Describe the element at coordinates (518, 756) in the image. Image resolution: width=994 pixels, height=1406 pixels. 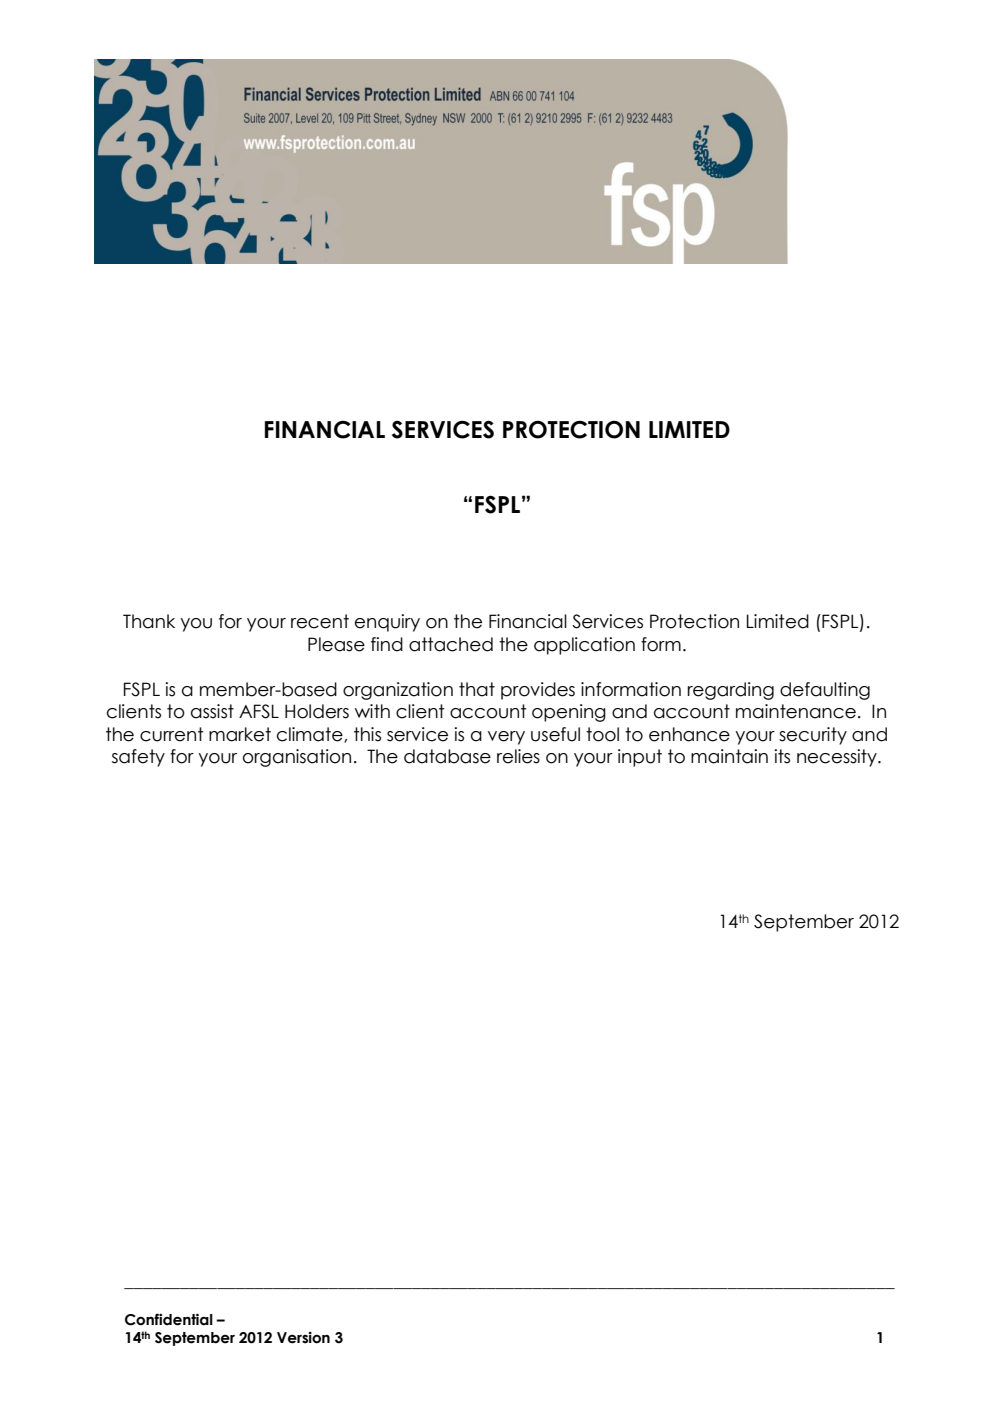
I see `relies` at that location.
